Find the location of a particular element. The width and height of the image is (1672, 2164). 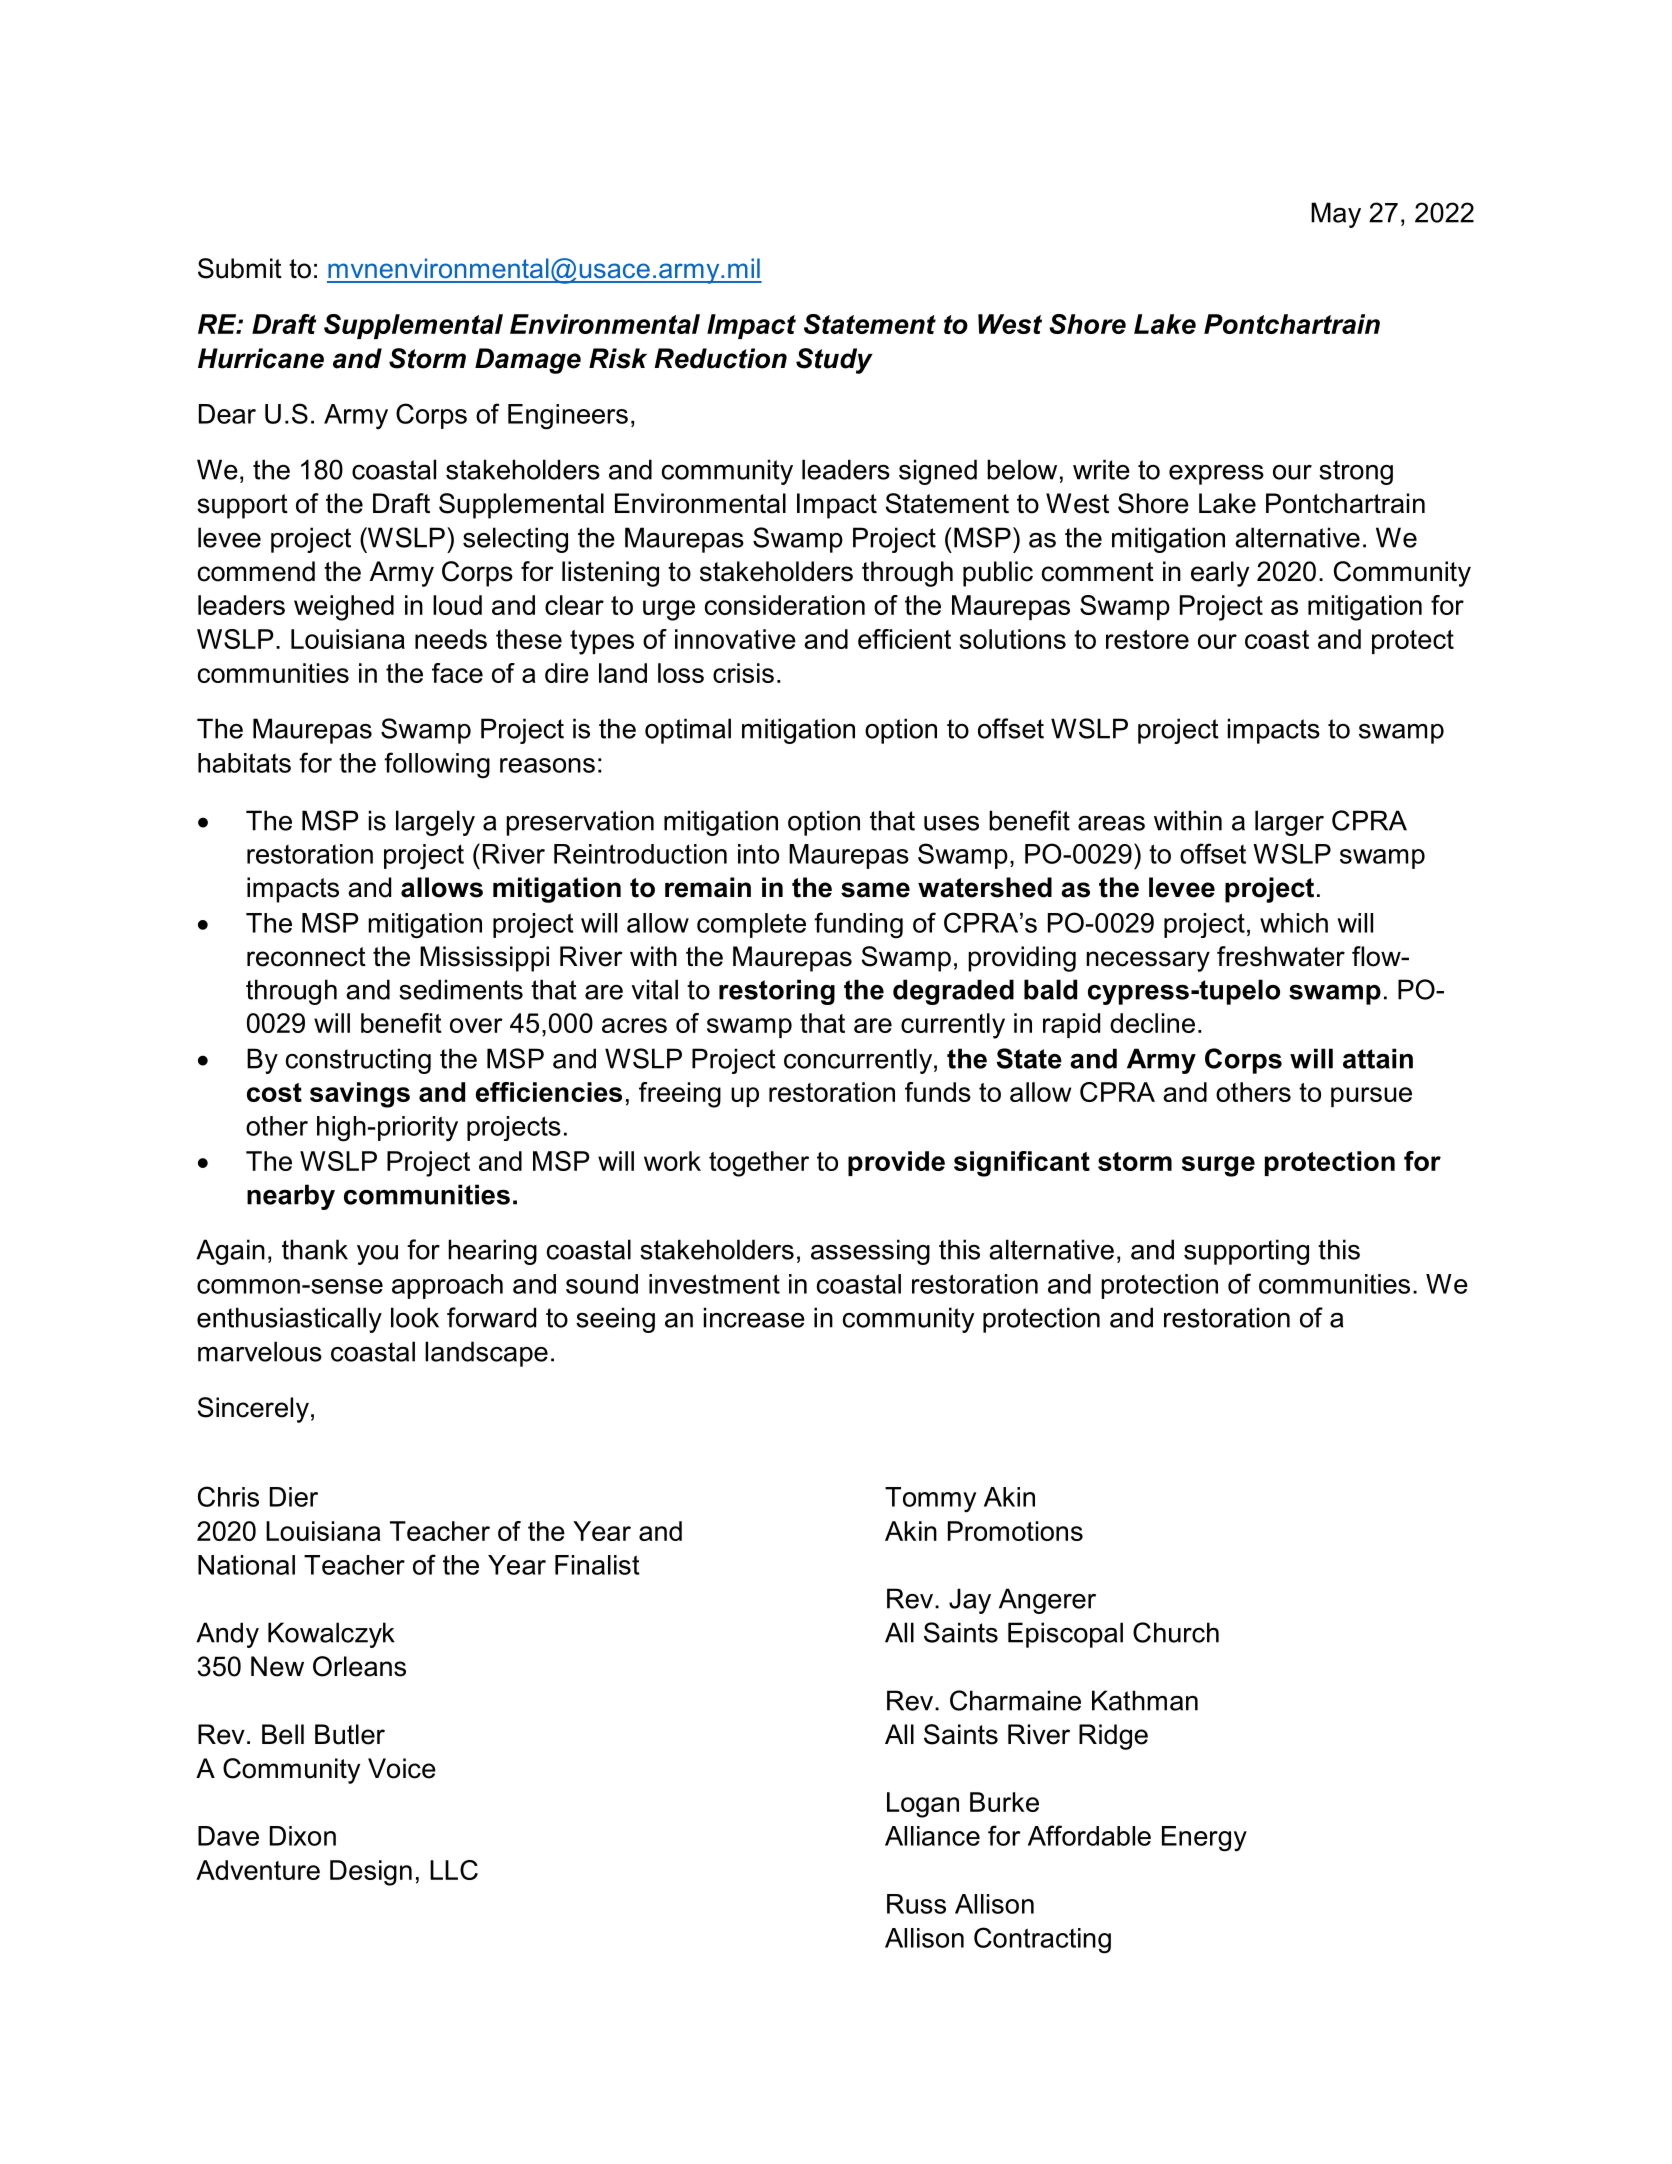

May is located at coordinates (1336, 215).
